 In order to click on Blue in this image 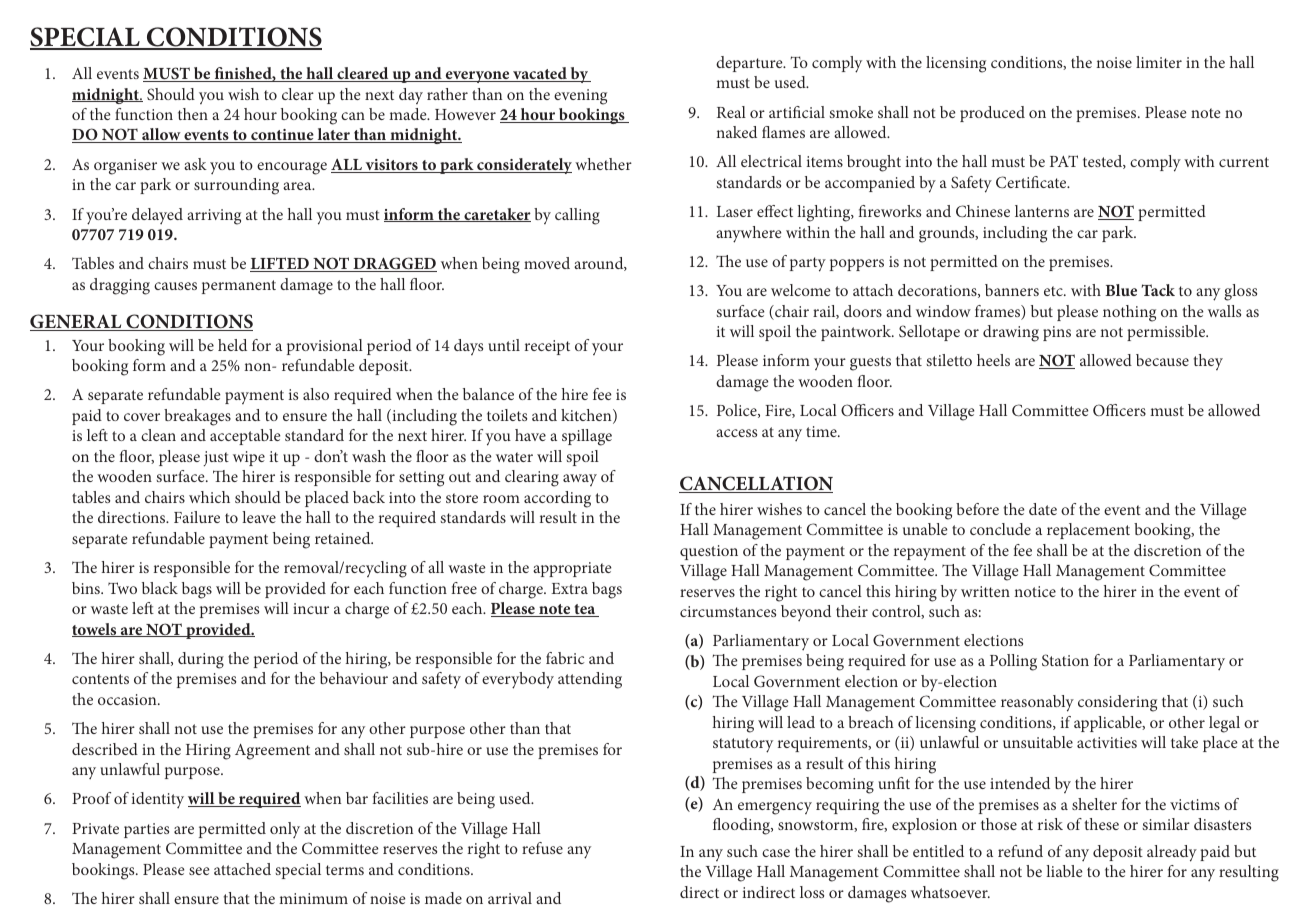, I will do `click(1121, 290)`.
